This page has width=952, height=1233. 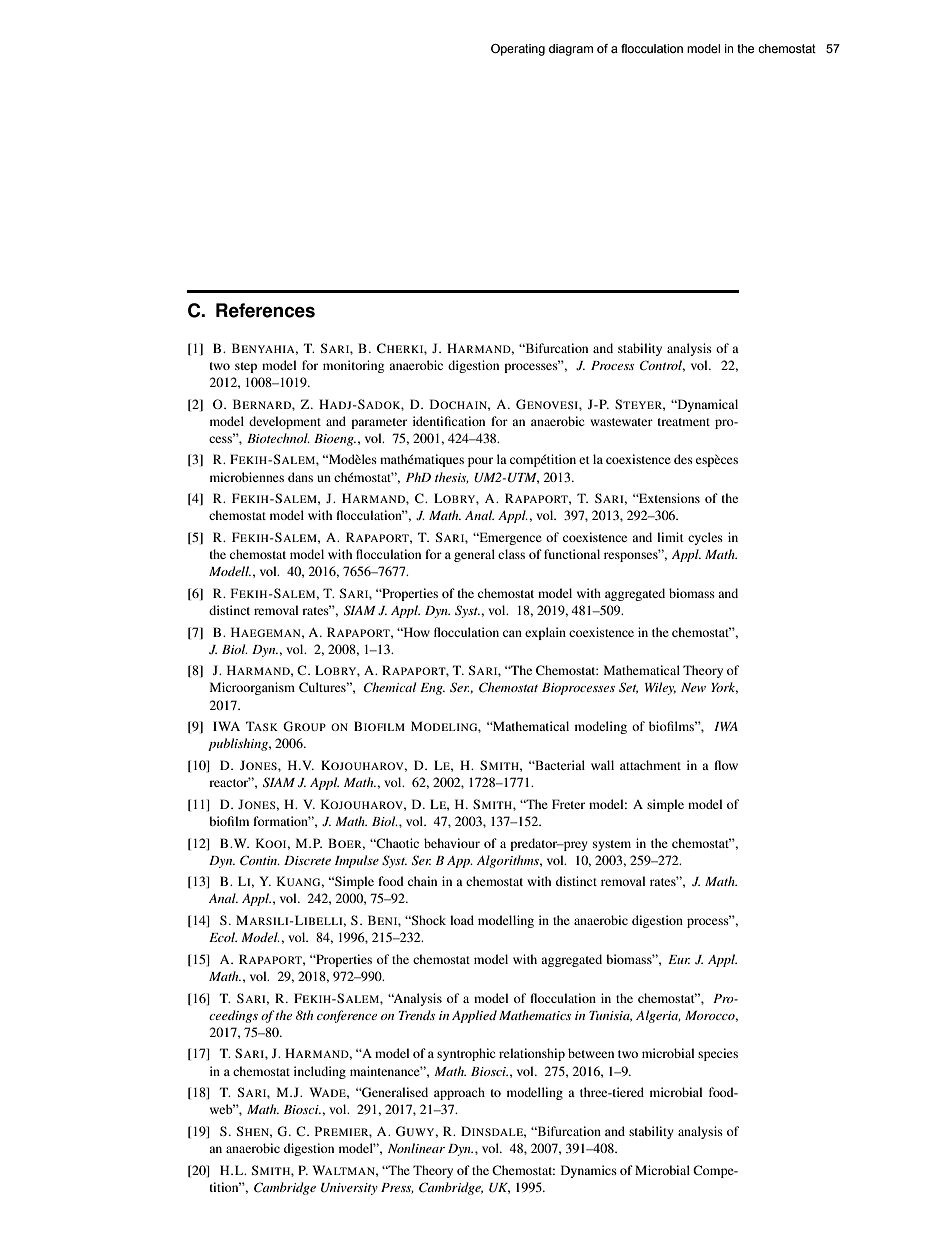 I want to click on Control, so click(x=662, y=366).
